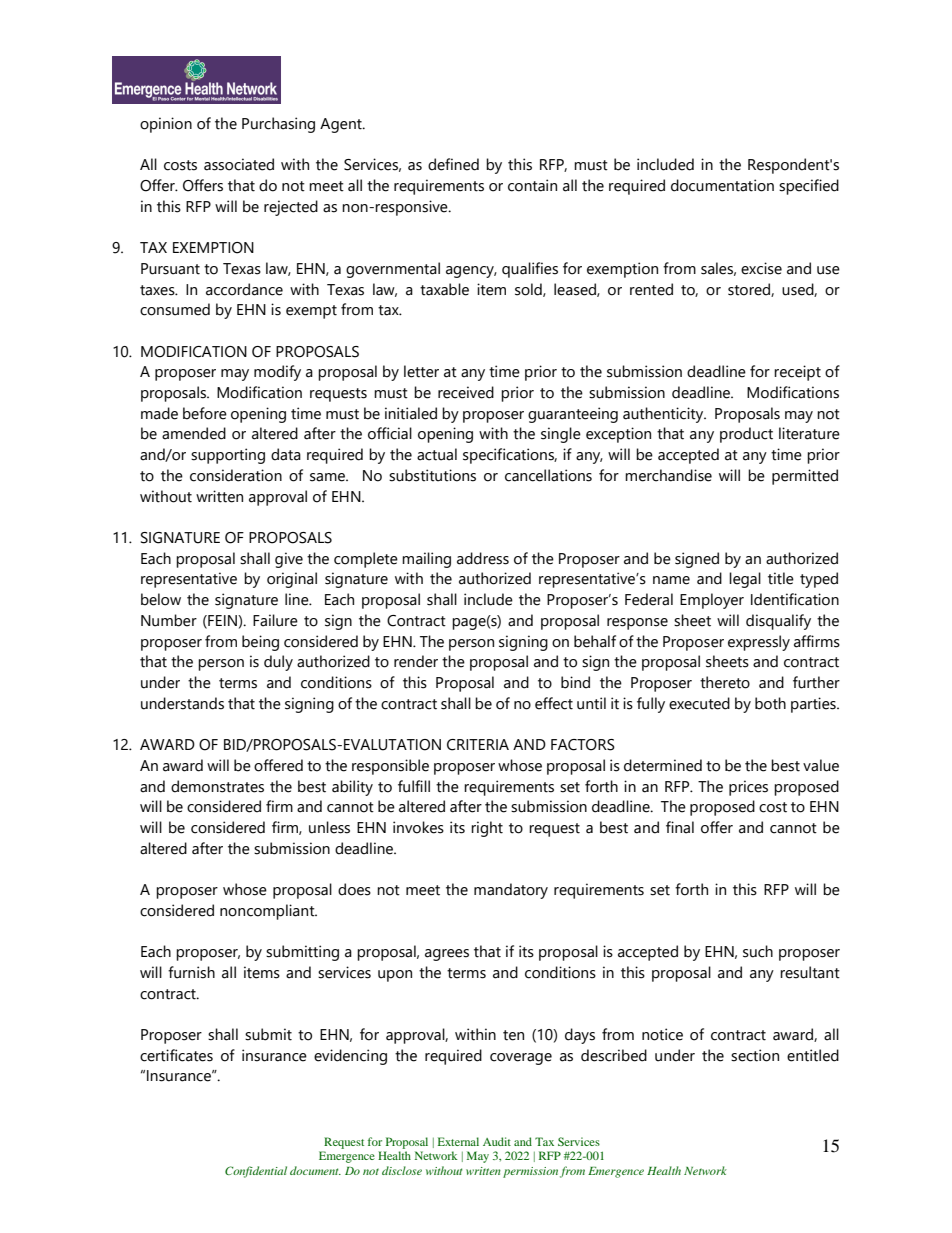 The image size is (952, 1233). What do you see at coordinates (755, 1055) in the document?
I see `section` at bounding box center [755, 1055].
